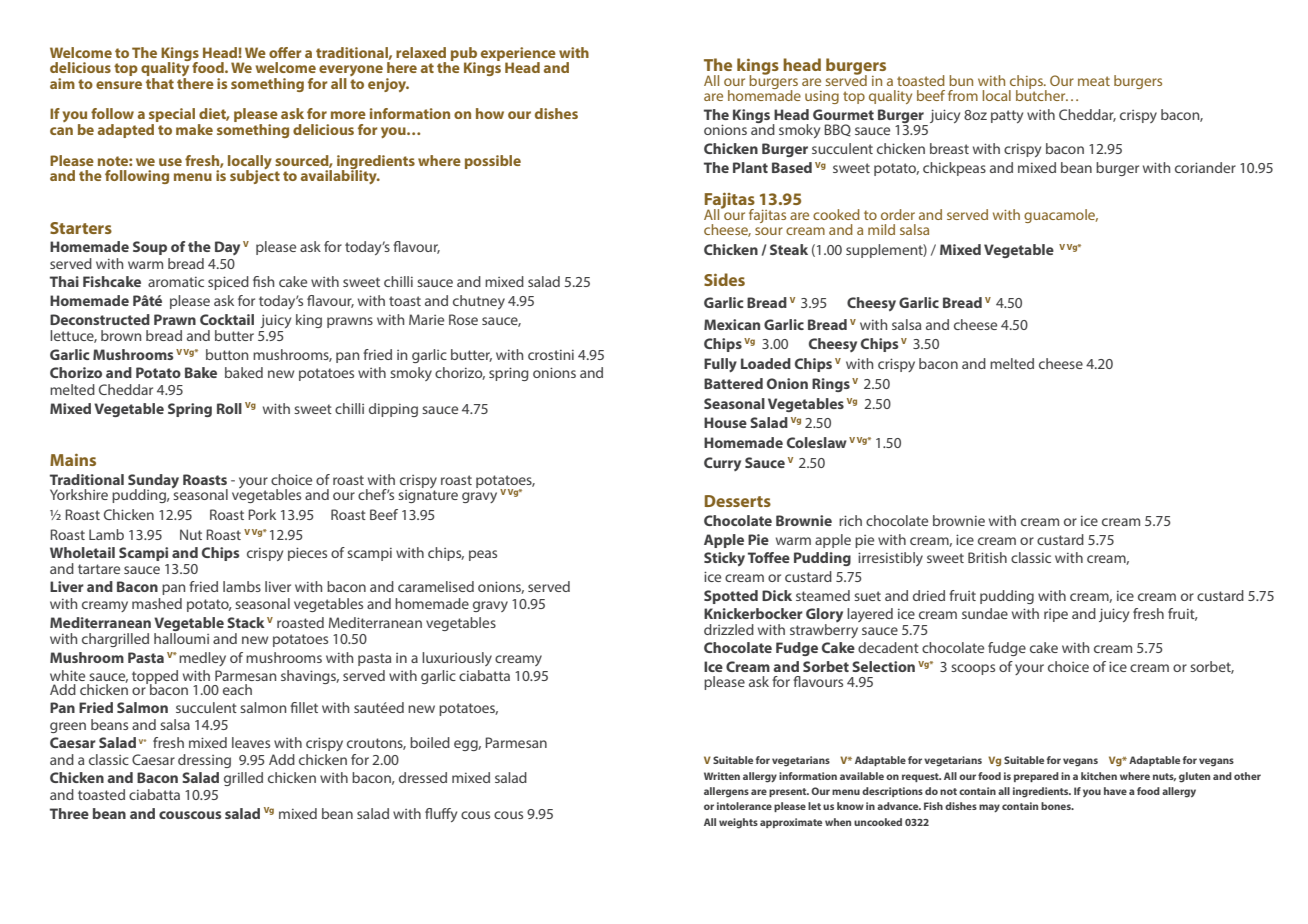 The width and height of the document is (1308, 924). I want to click on that, so click(160, 82).
